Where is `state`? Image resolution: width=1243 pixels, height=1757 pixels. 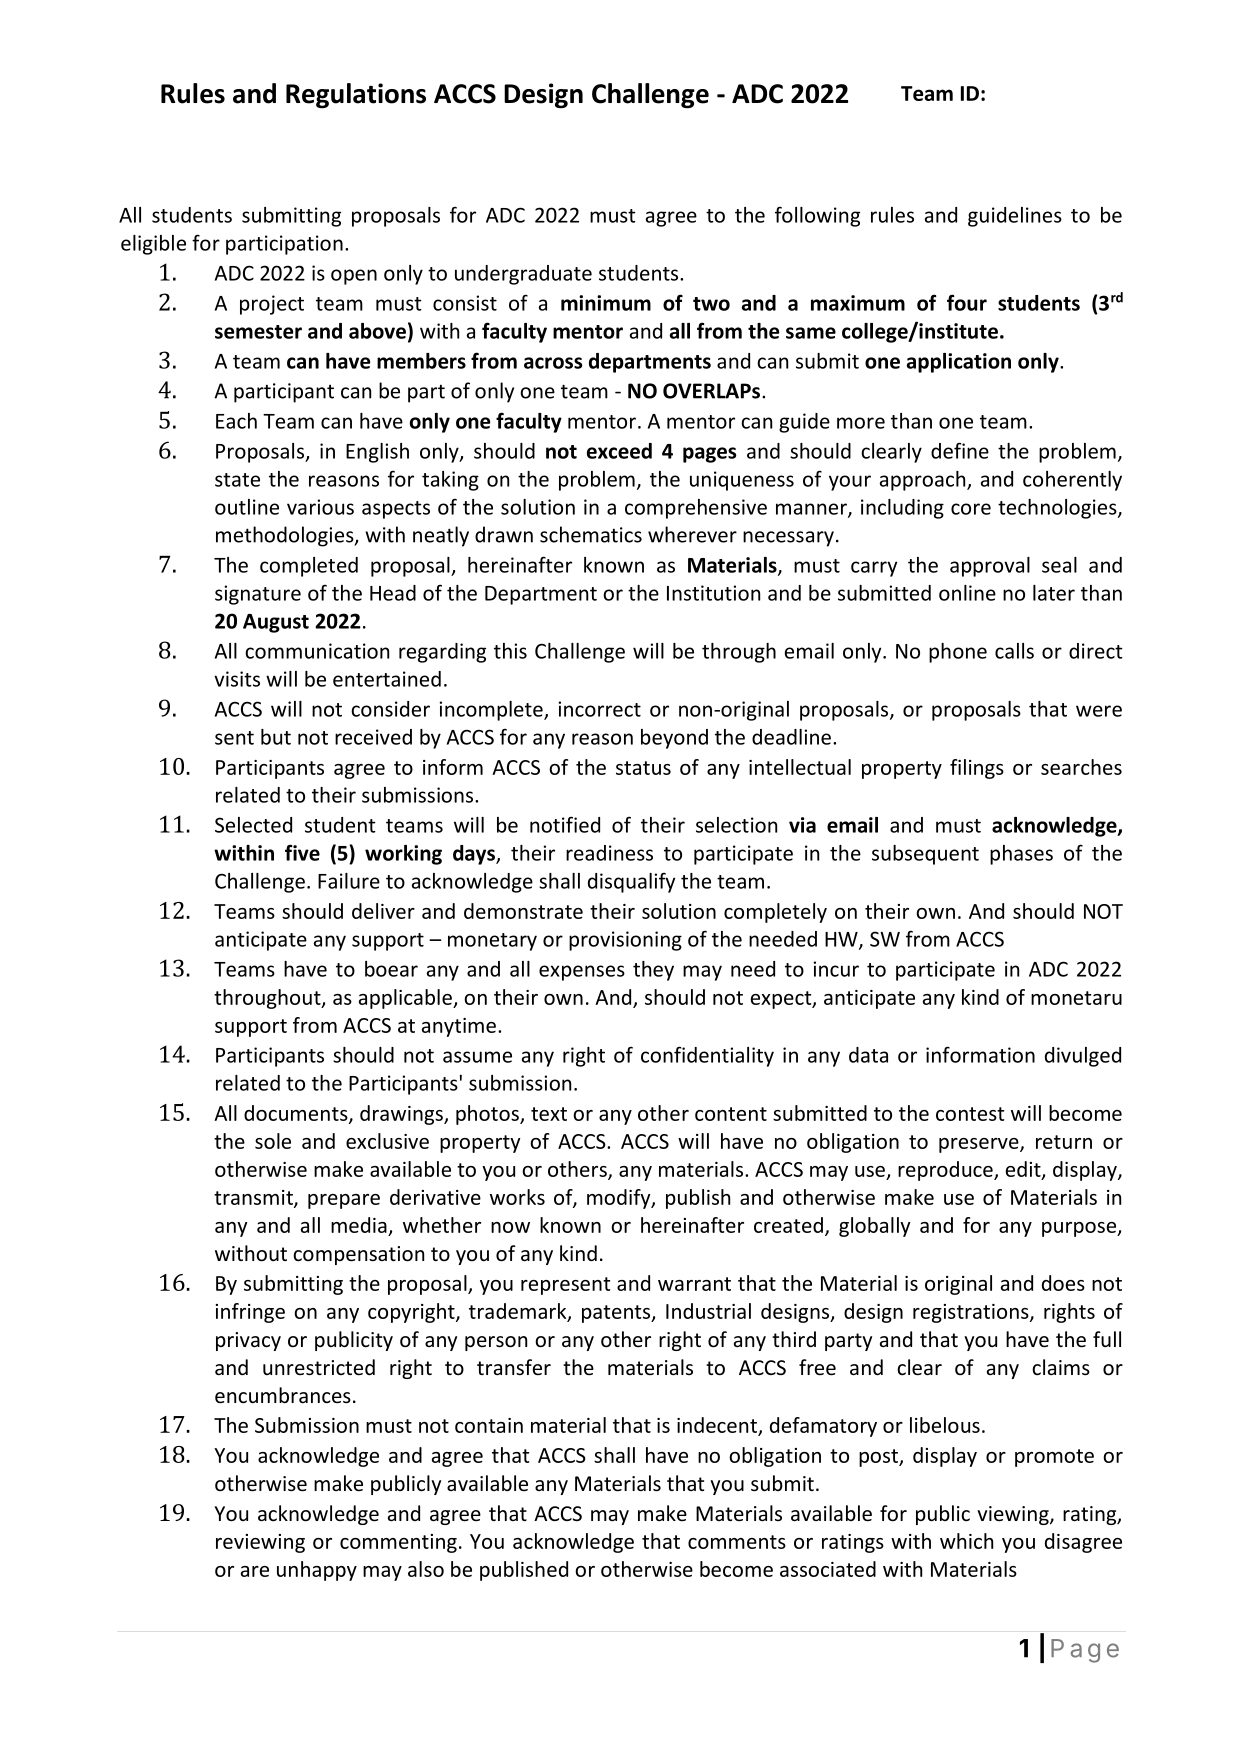 state is located at coordinates (237, 480).
